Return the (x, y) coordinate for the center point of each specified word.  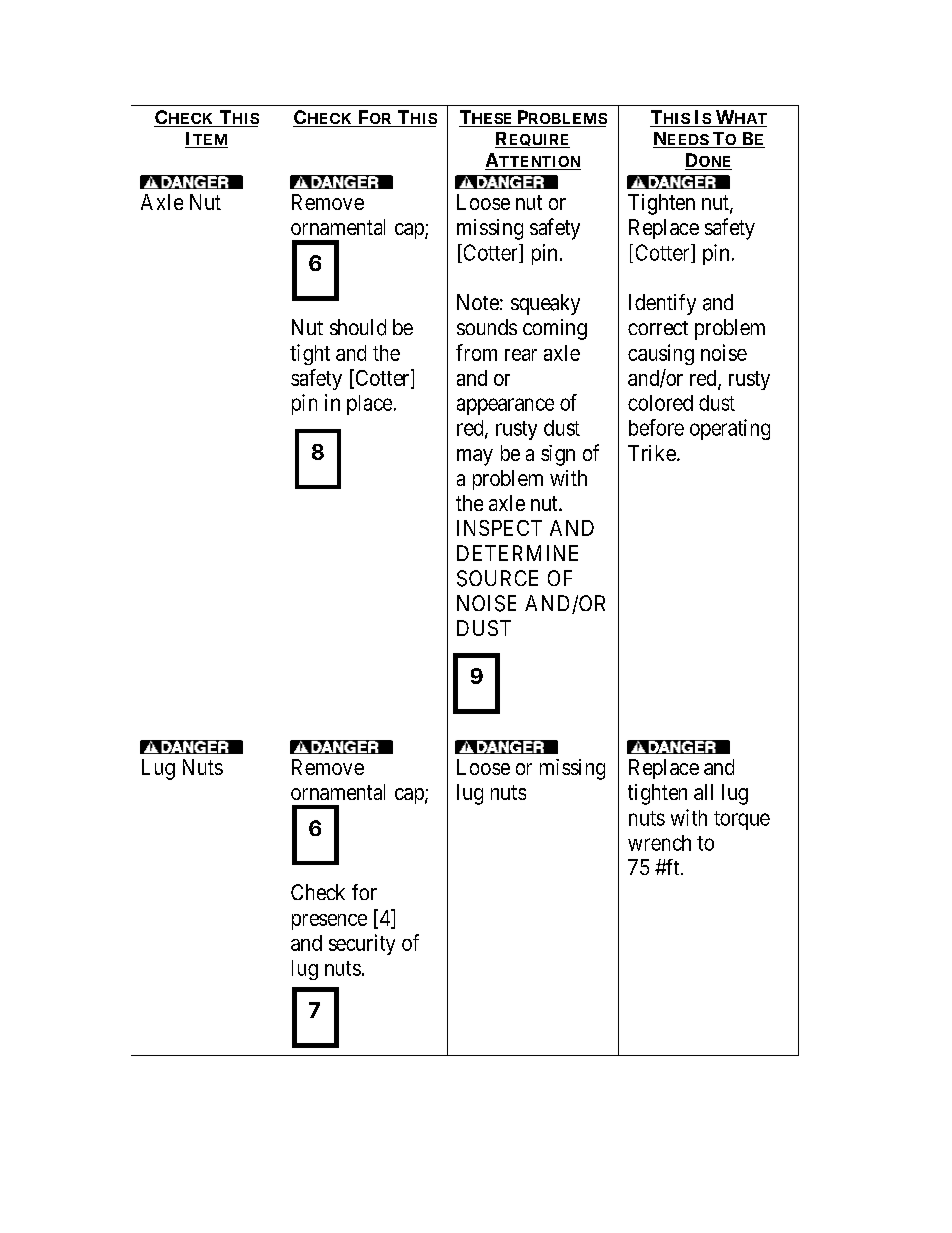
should (358, 327)
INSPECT (499, 528)
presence (329, 922)
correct (658, 328)
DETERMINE (517, 553)
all (703, 792)
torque (742, 820)
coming (555, 329)
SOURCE (497, 578)
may (475, 457)
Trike (652, 453)
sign (558, 455)
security (362, 944)
